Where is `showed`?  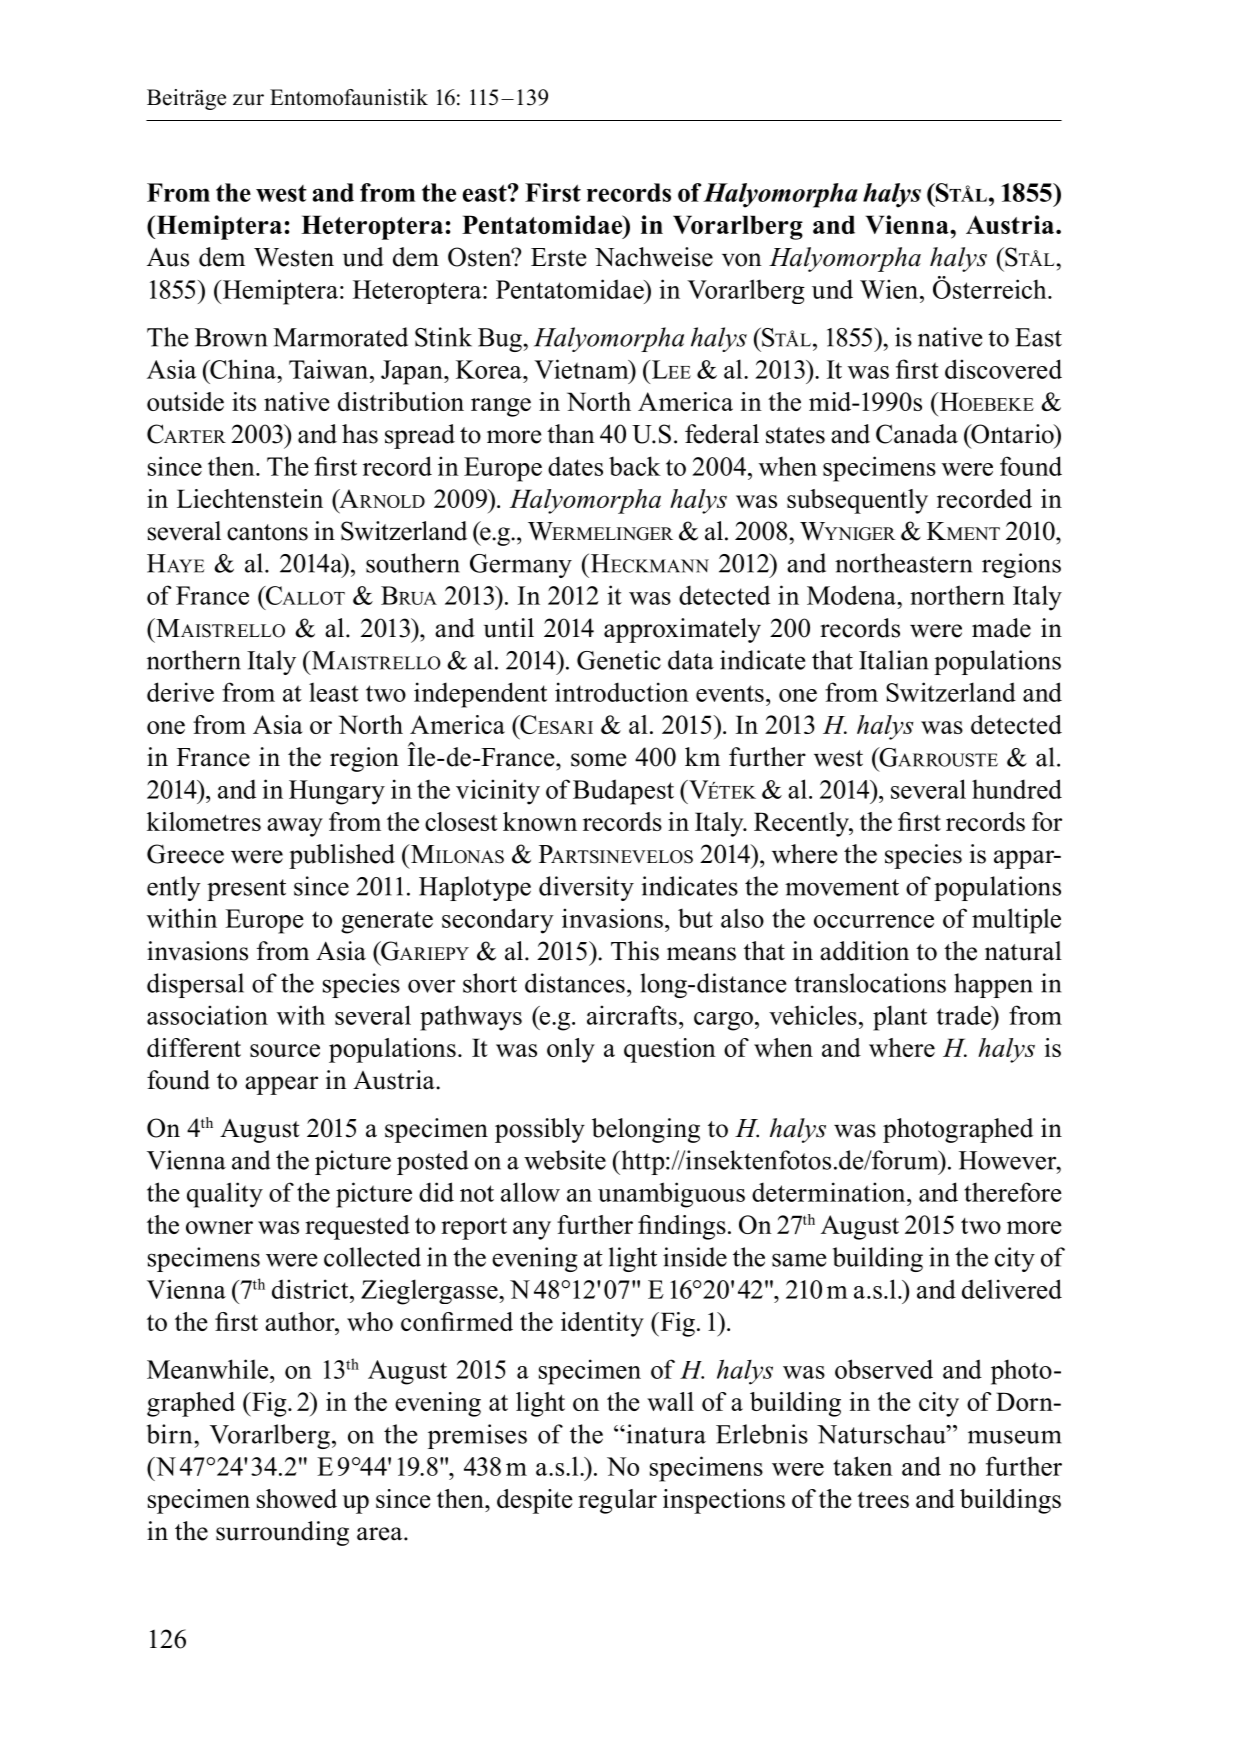
showed is located at coordinates (297, 1498).
